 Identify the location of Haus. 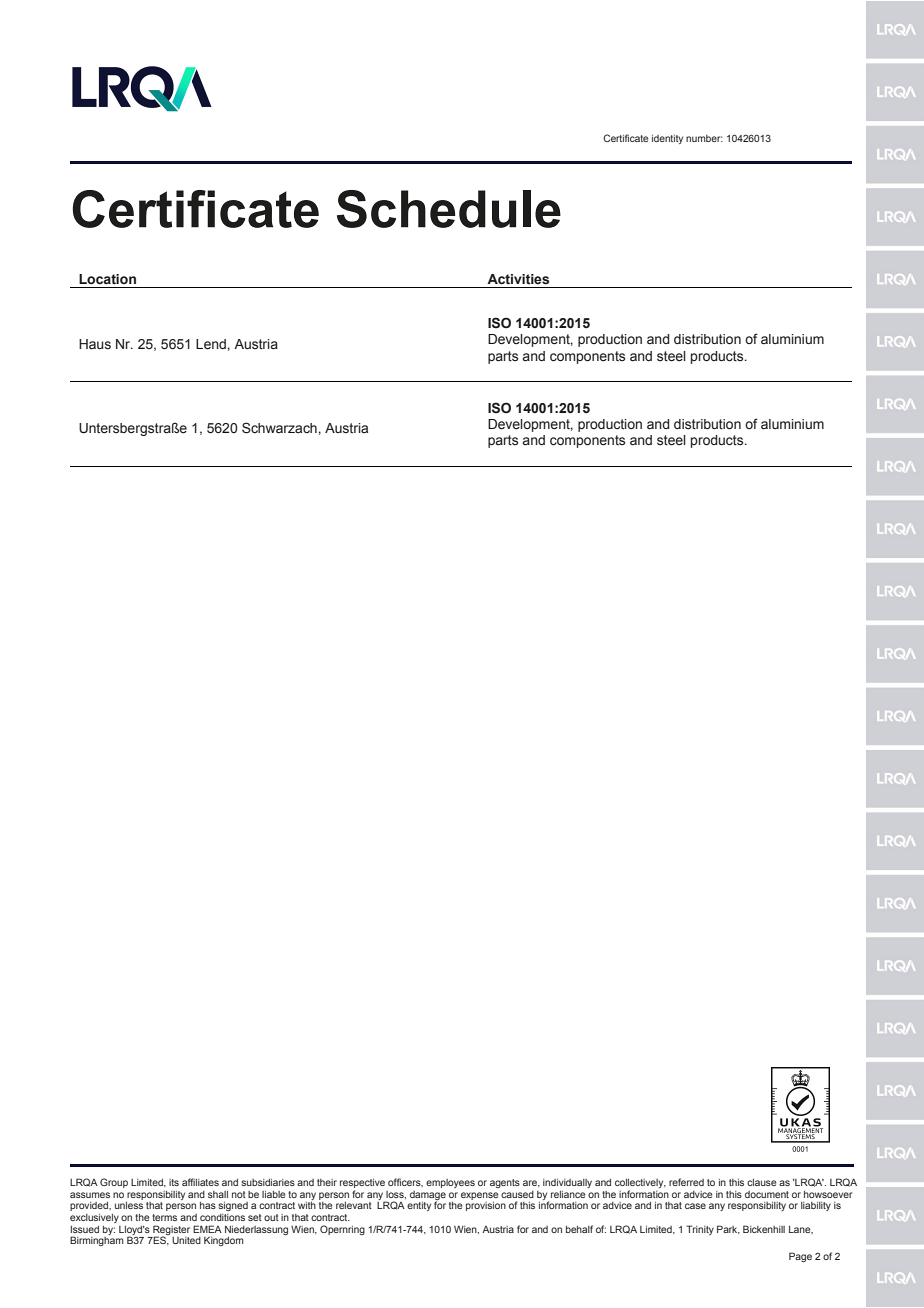
(95, 344).
